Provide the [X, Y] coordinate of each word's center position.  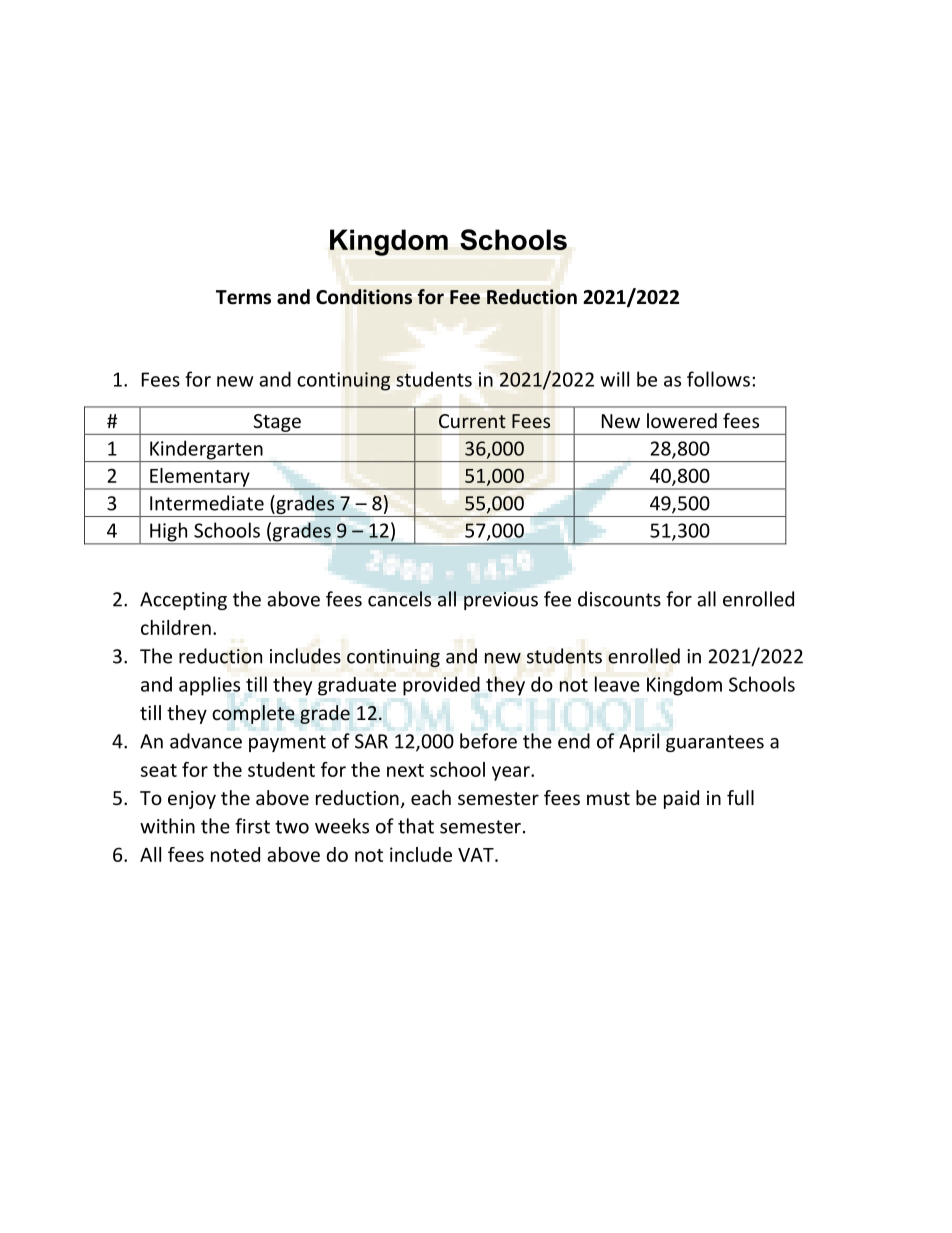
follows [718, 379]
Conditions [364, 297]
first [252, 826]
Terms [243, 297]
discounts [619, 599]
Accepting [183, 601]
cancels [399, 599]
